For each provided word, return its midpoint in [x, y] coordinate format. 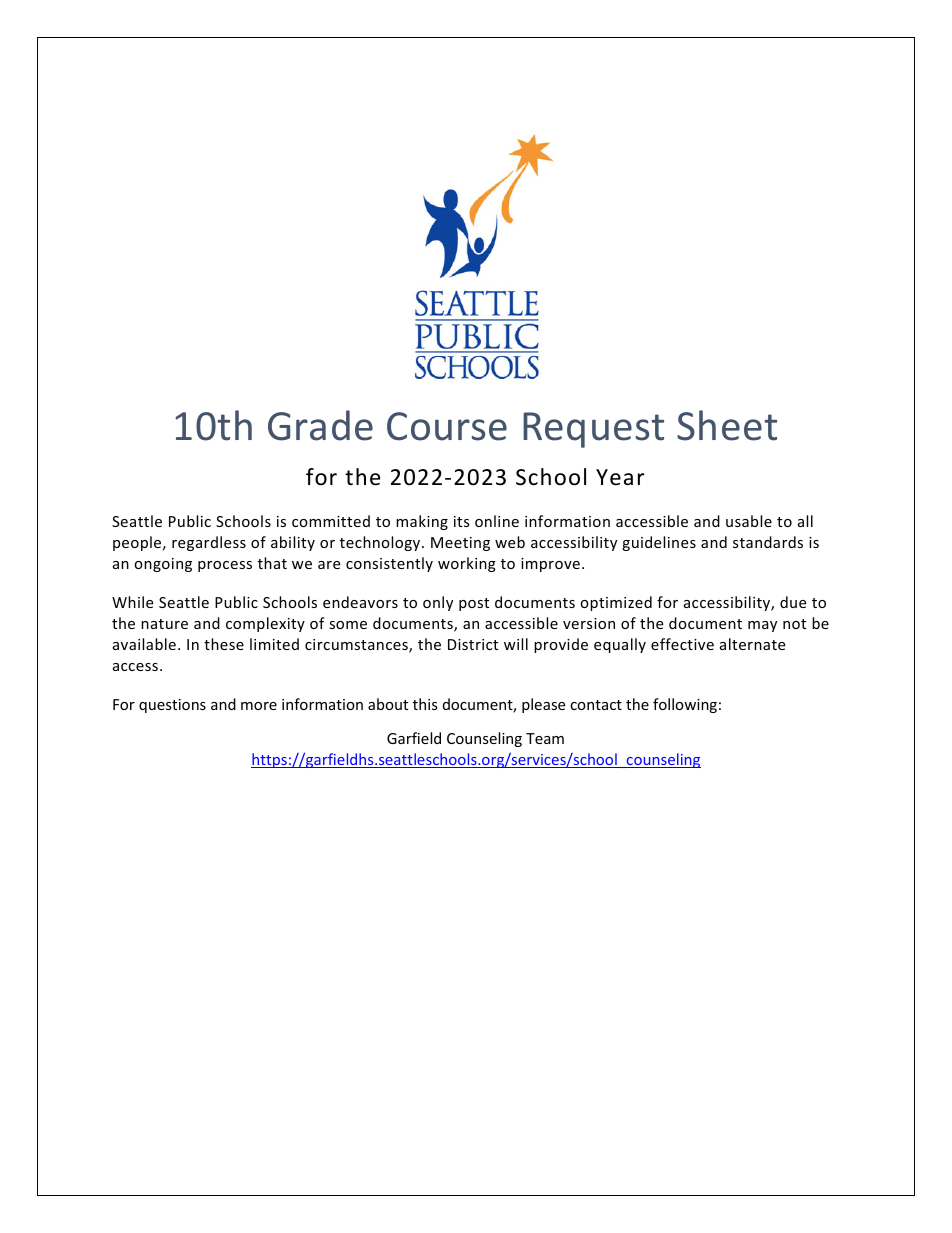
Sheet [727, 425]
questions [172, 706]
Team [545, 738]
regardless [209, 543]
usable [749, 521]
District [473, 644]
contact [596, 705]
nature [164, 624]
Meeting [460, 544]
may [762, 626]
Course [447, 426]
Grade [320, 425]
